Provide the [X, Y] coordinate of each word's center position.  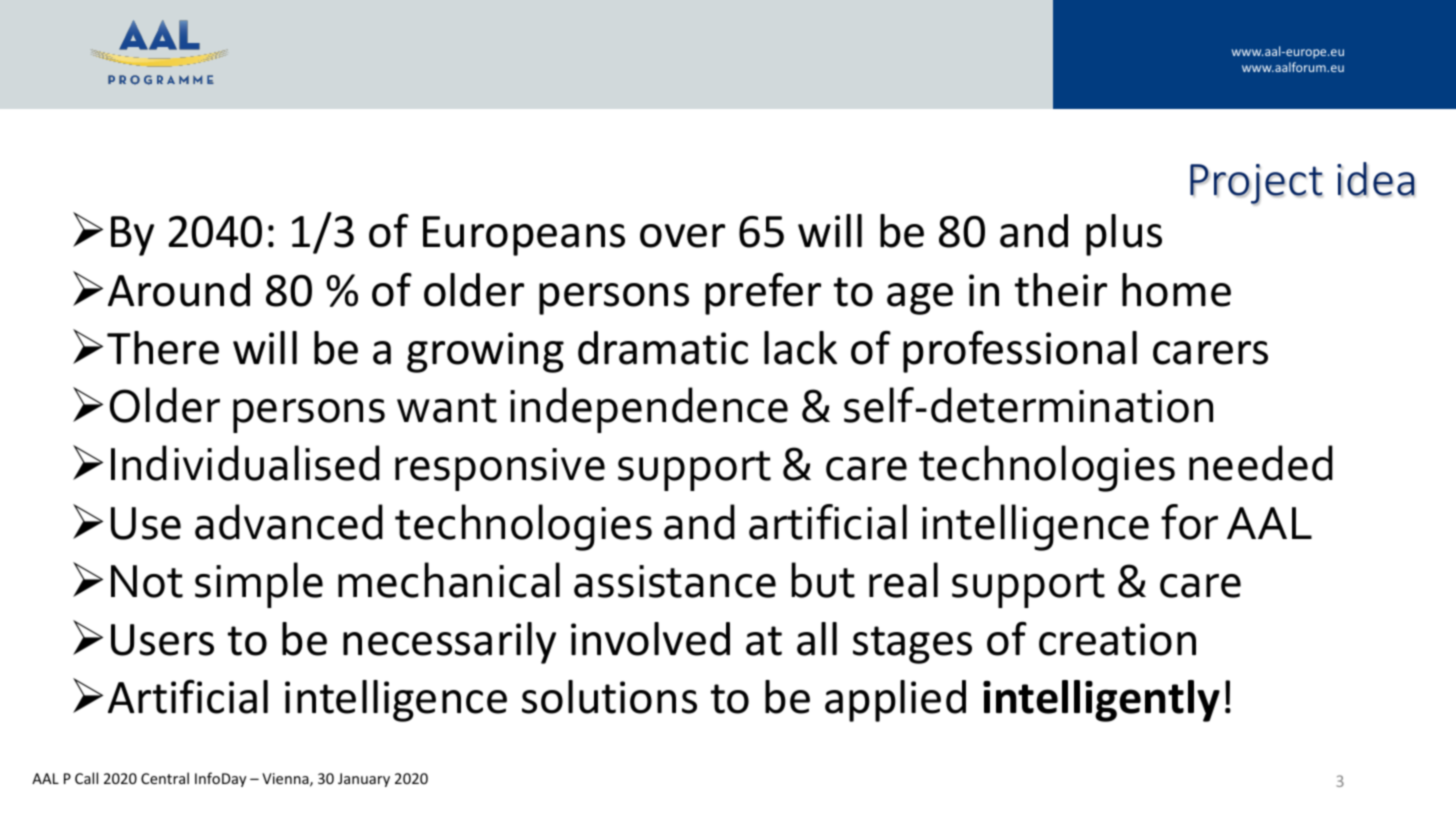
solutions [609, 697]
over [682, 236]
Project [1256, 184]
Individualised [245, 463]
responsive [500, 469]
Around [179, 290]
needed [1261, 463]
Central [165, 778]
